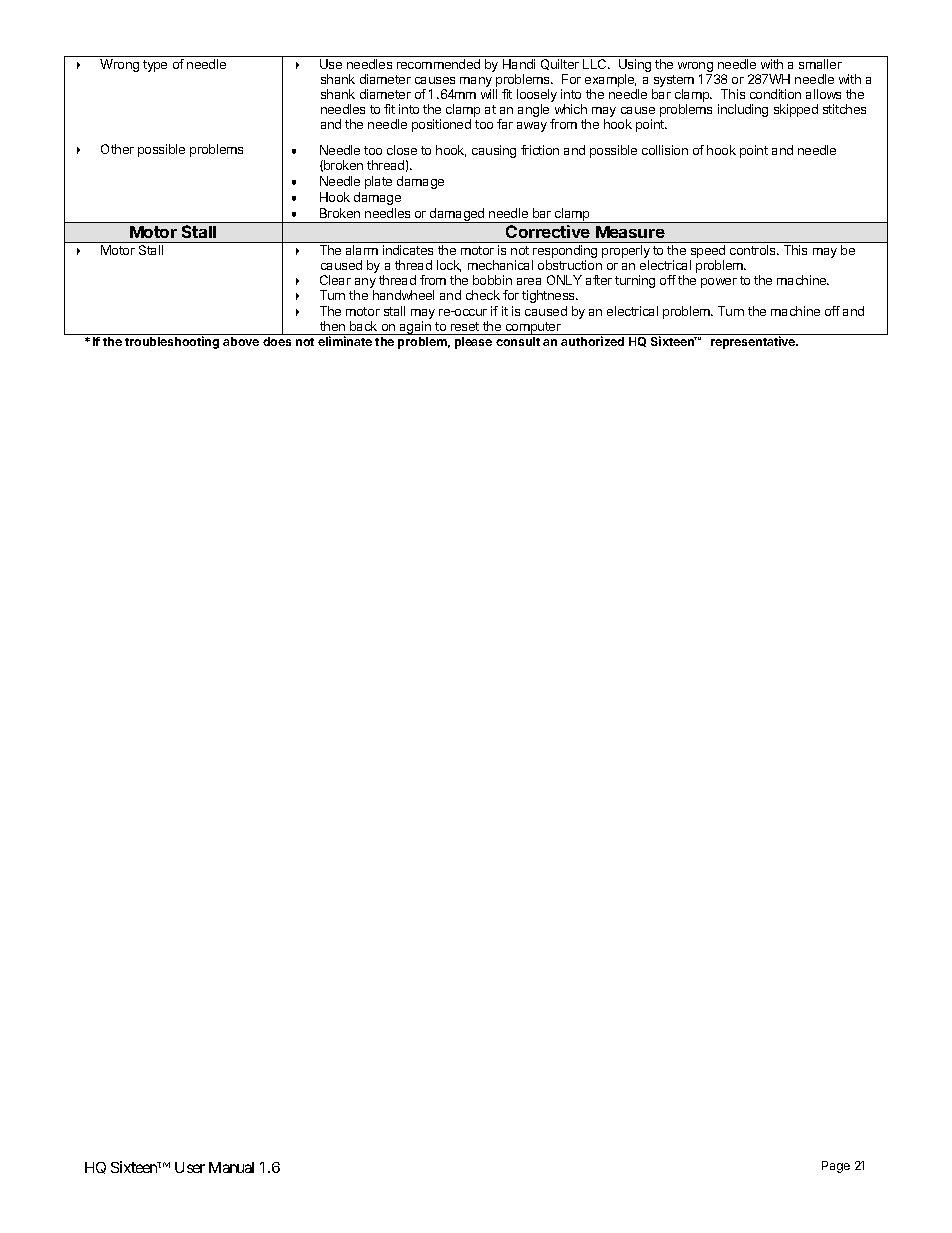  Describe the element at coordinates (592, 341) in the page. I see `authorized` at that location.
